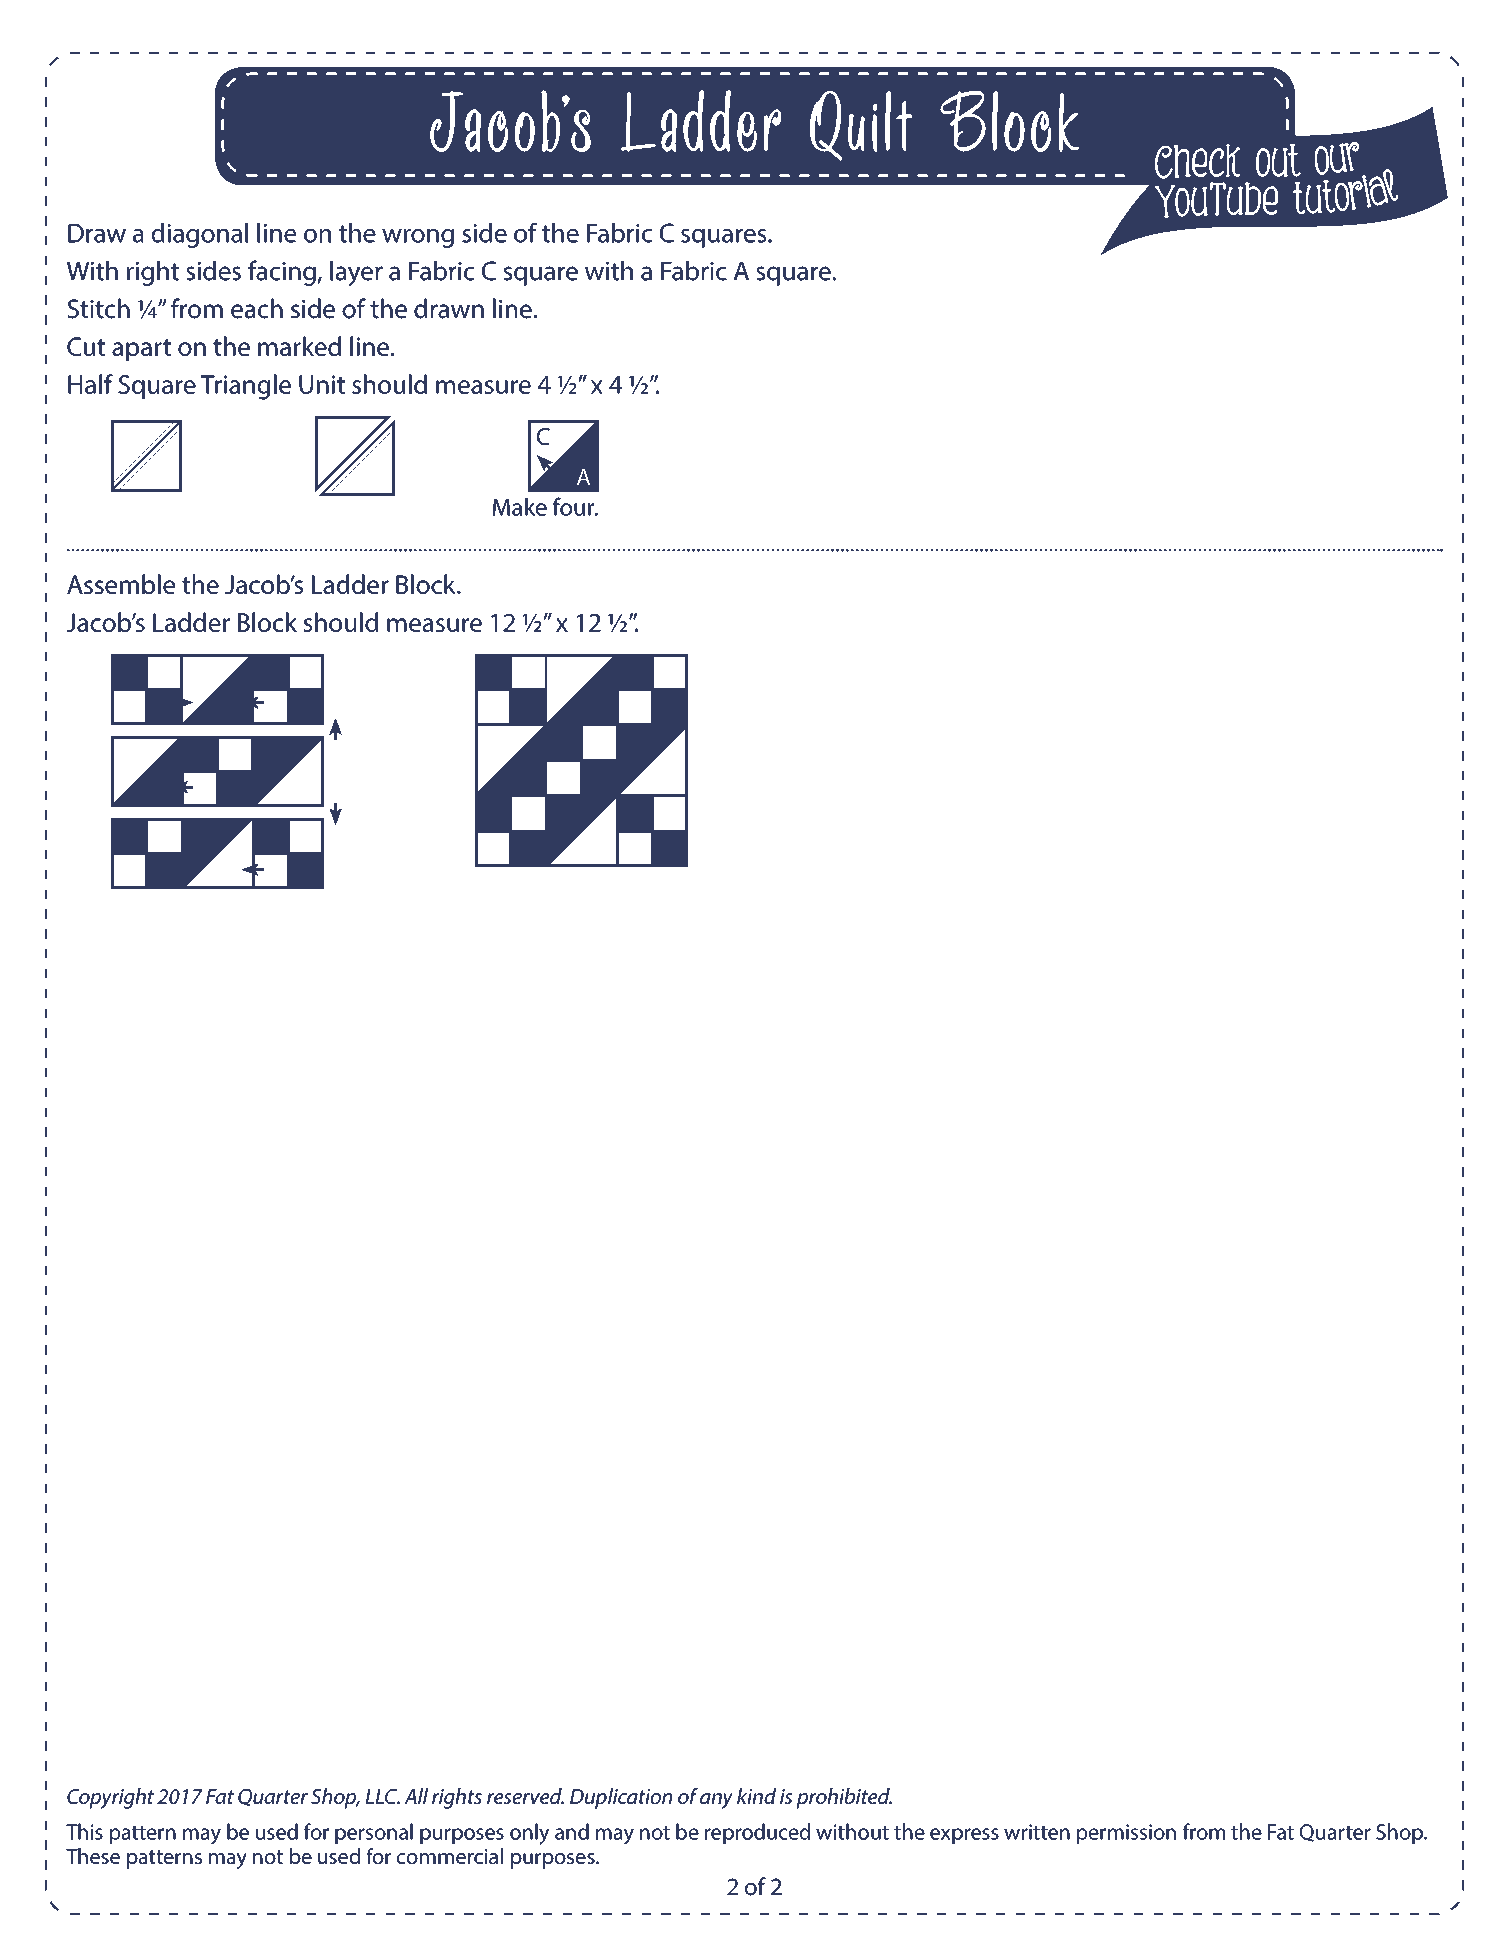 This document has height=1953, width=1509. What do you see at coordinates (1037, 1832) in the document?
I see `written` at bounding box center [1037, 1832].
